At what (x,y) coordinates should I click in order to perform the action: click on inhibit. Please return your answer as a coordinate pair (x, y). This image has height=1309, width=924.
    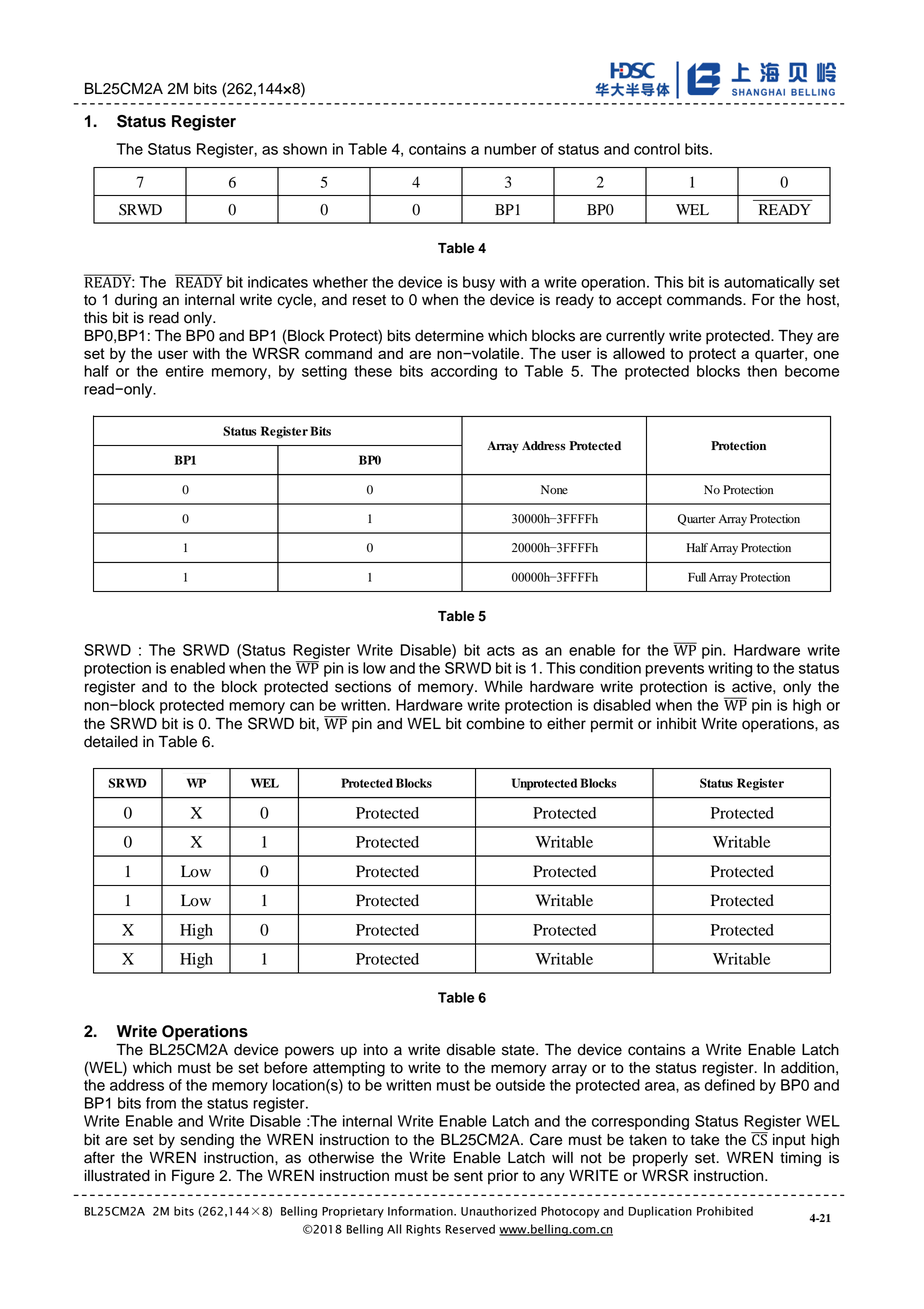
    Looking at the image, I should click on (677, 724).
